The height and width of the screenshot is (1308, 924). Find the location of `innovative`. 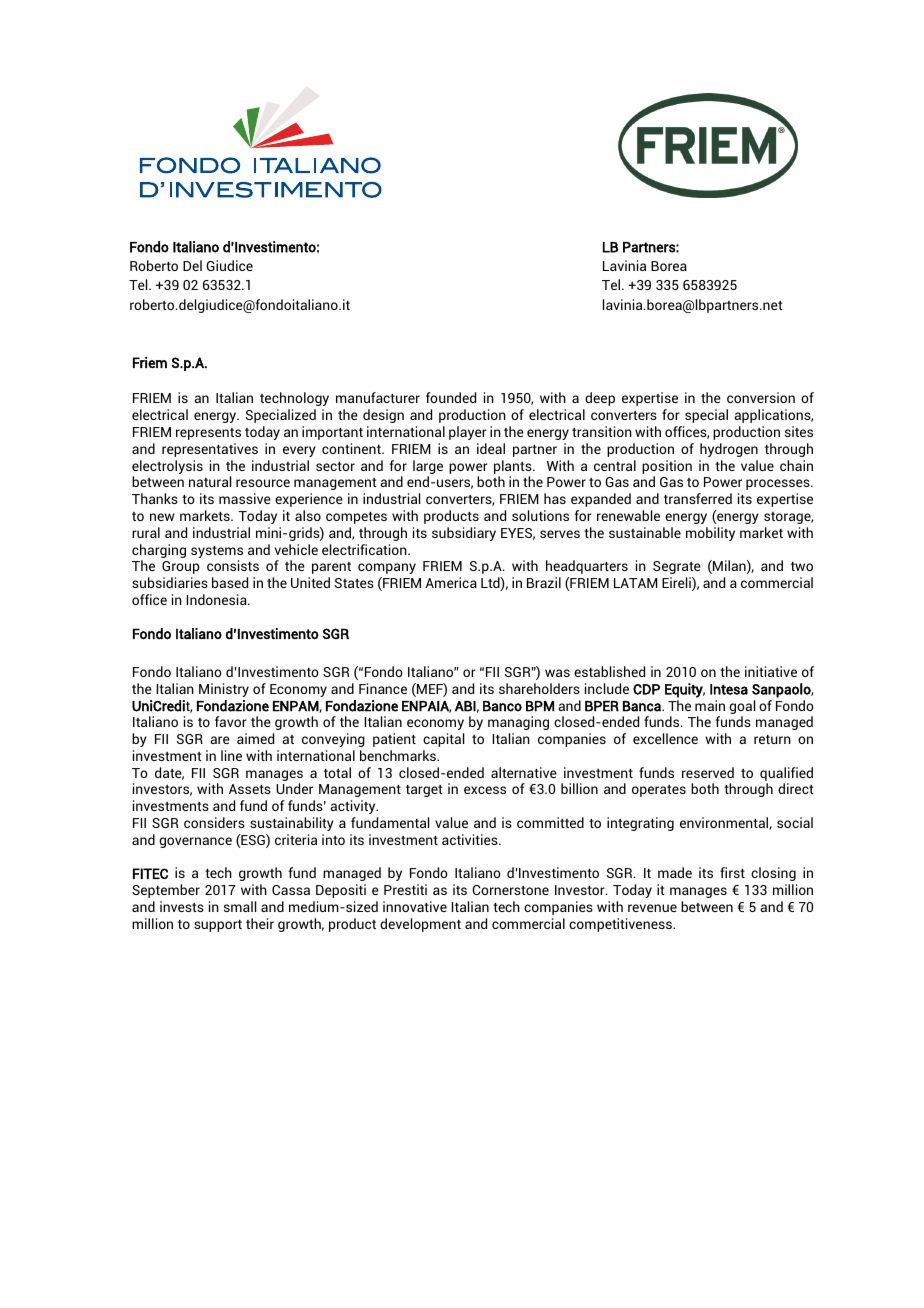

innovative is located at coordinates (415, 906).
